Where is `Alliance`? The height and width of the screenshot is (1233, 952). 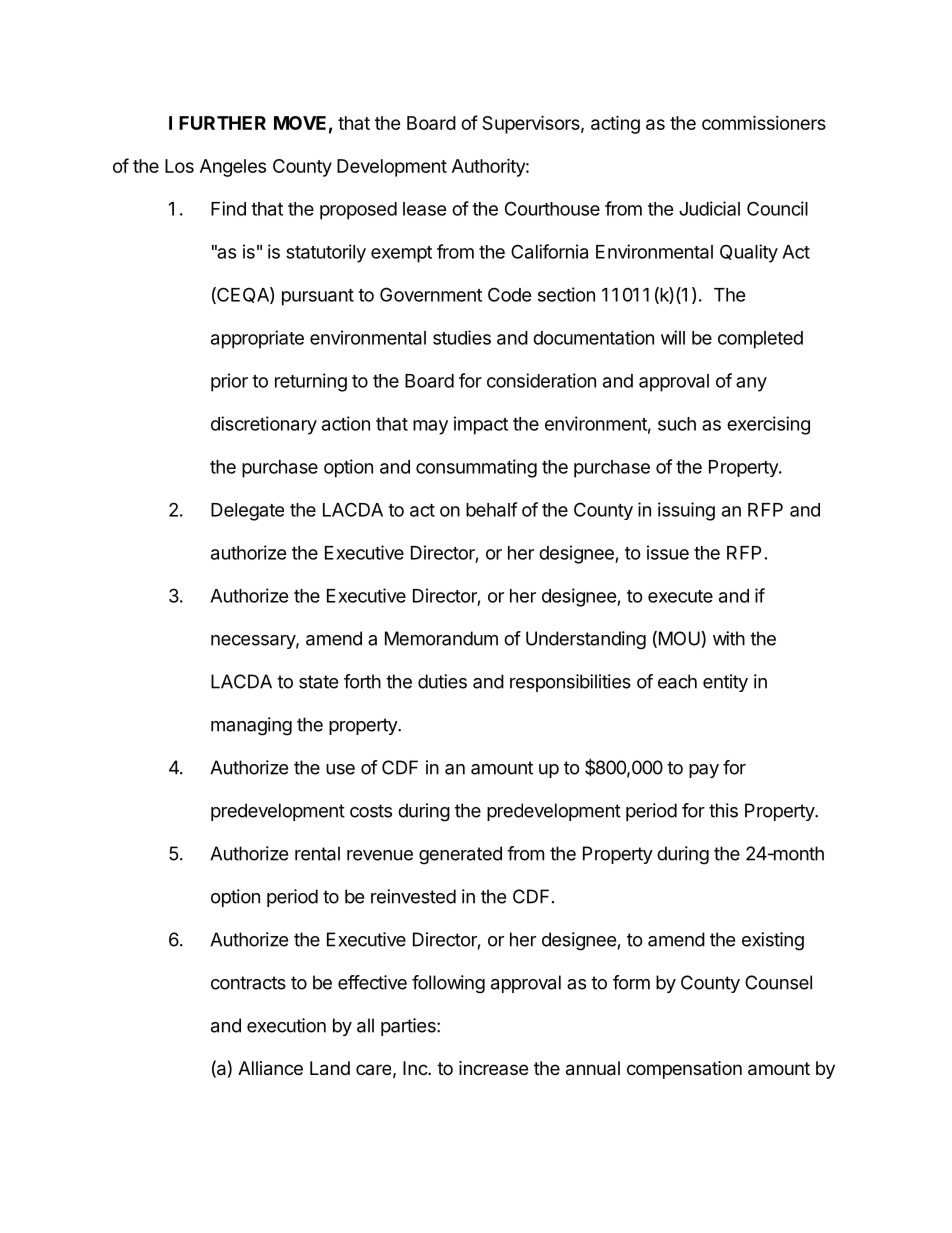 Alliance is located at coordinates (270, 1068).
